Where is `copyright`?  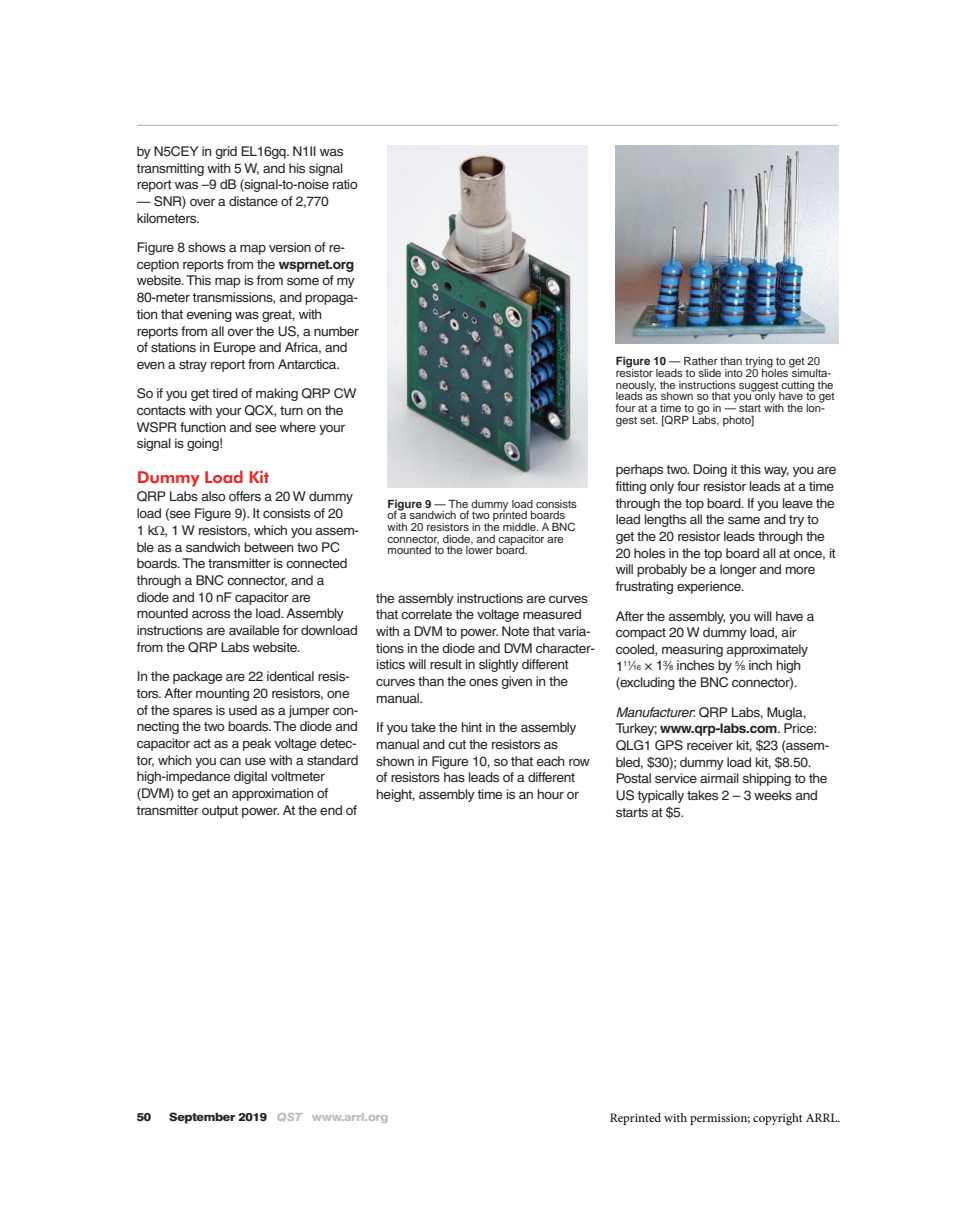
copyright is located at coordinates (778, 1119).
